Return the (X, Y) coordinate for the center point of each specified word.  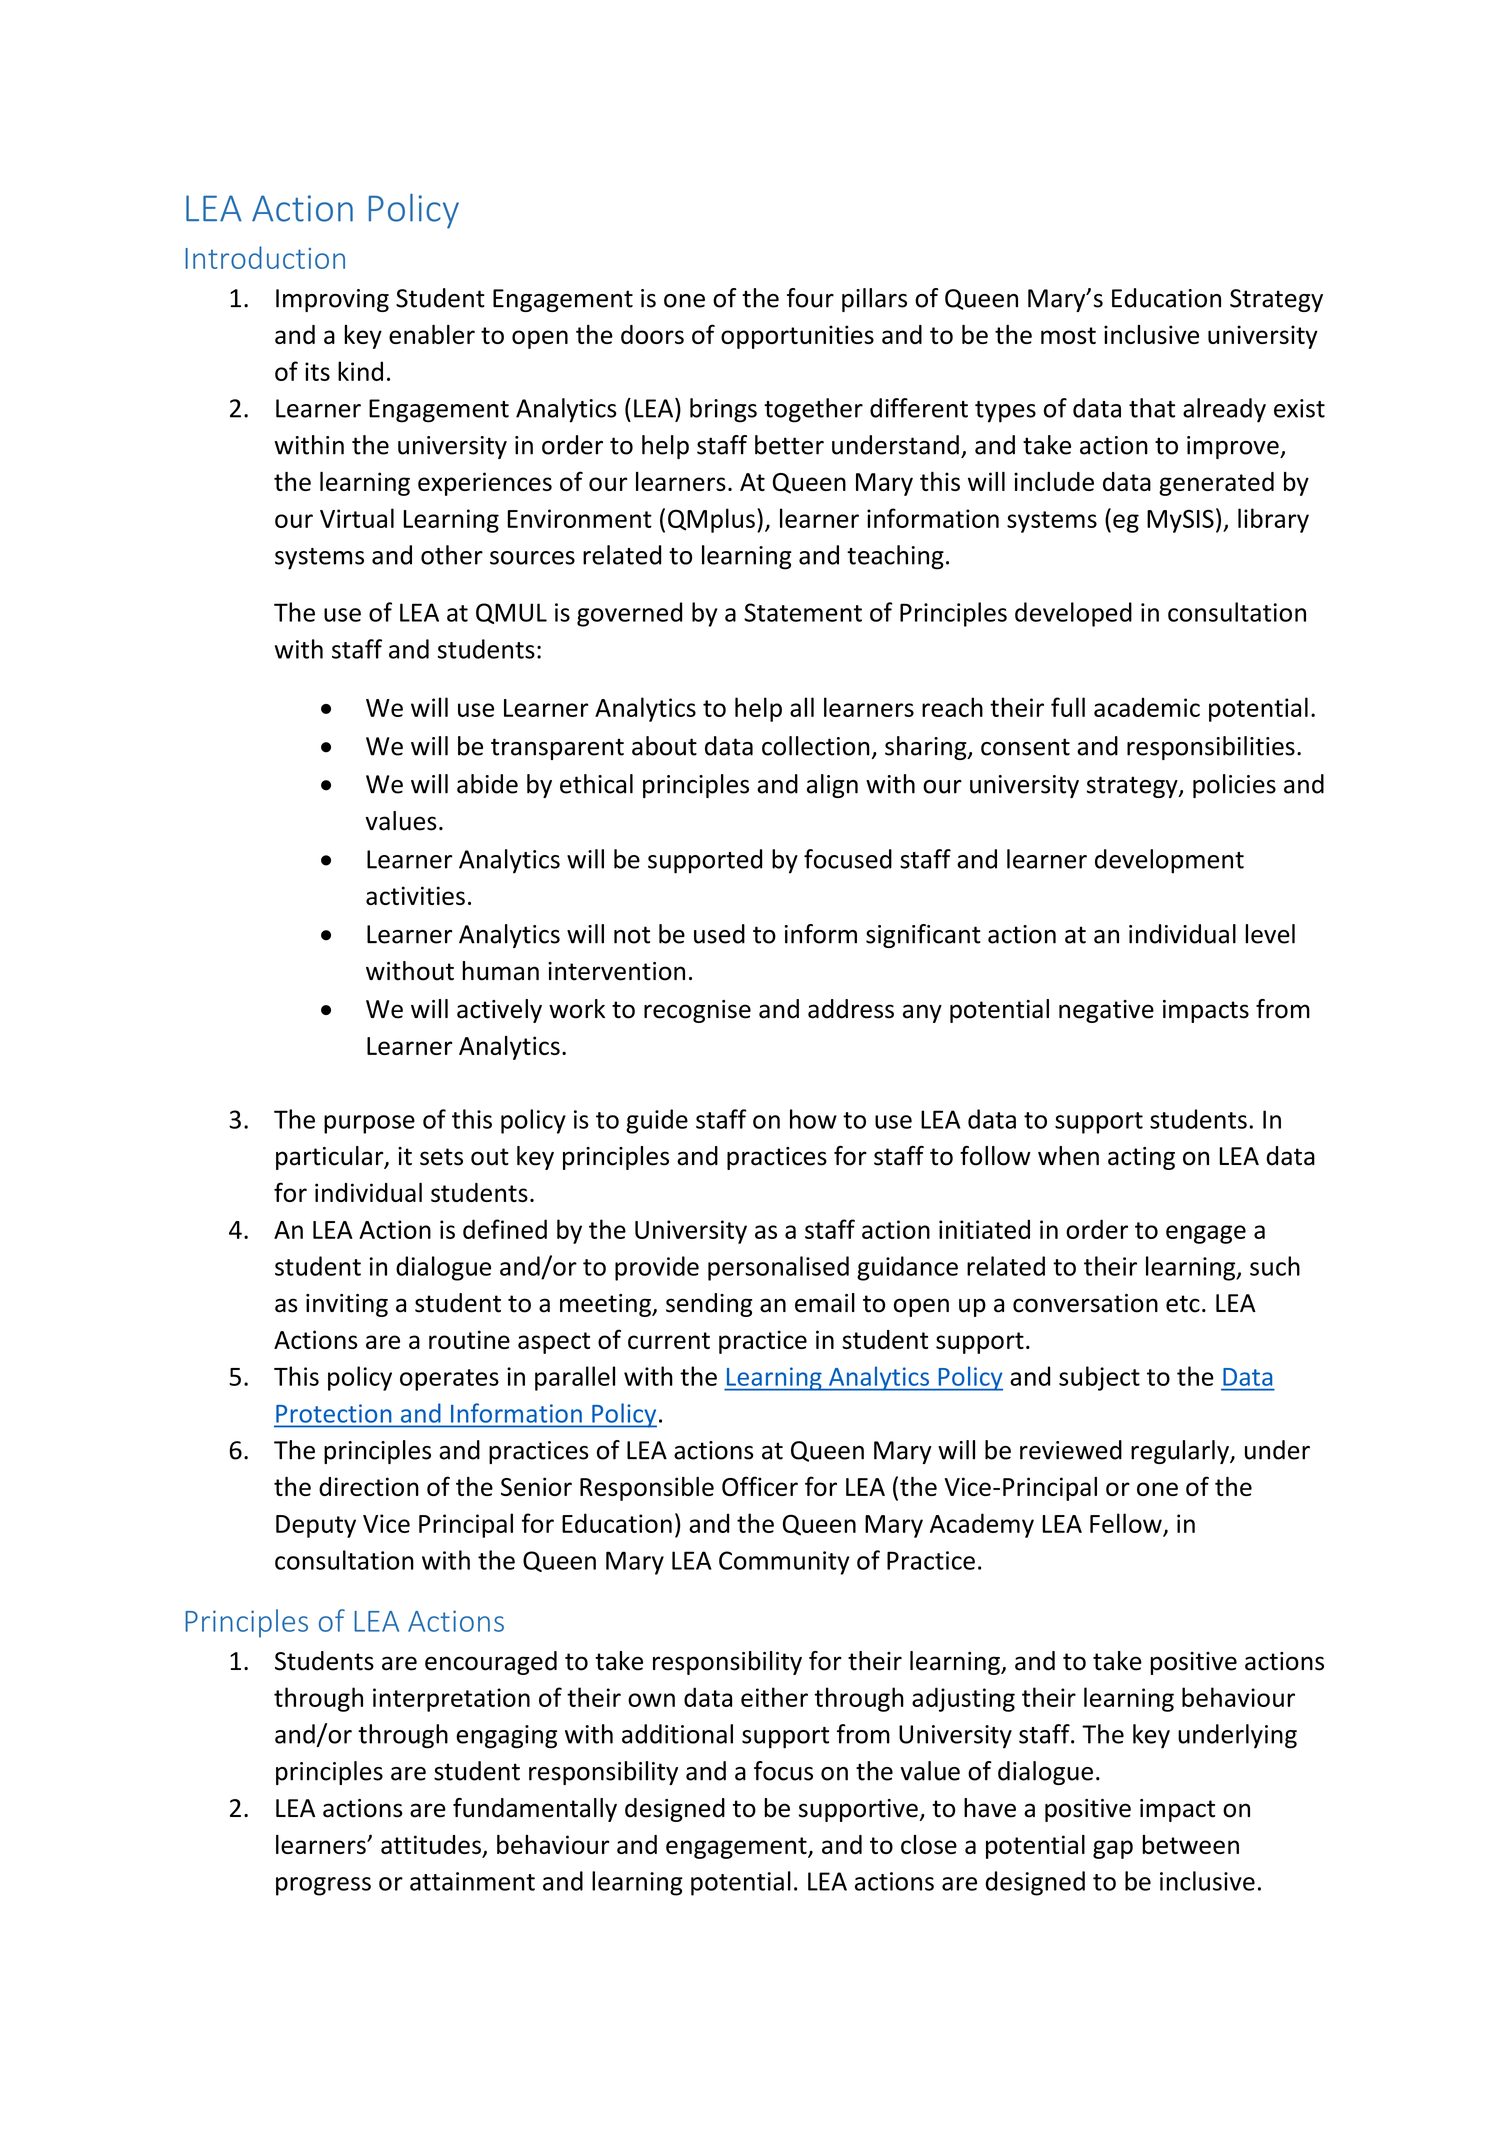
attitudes (432, 1846)
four (810, 298)
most (1068, 335)
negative (1106, 1011)
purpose (369, 1124)
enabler (432, 334)
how (813, 1119)
